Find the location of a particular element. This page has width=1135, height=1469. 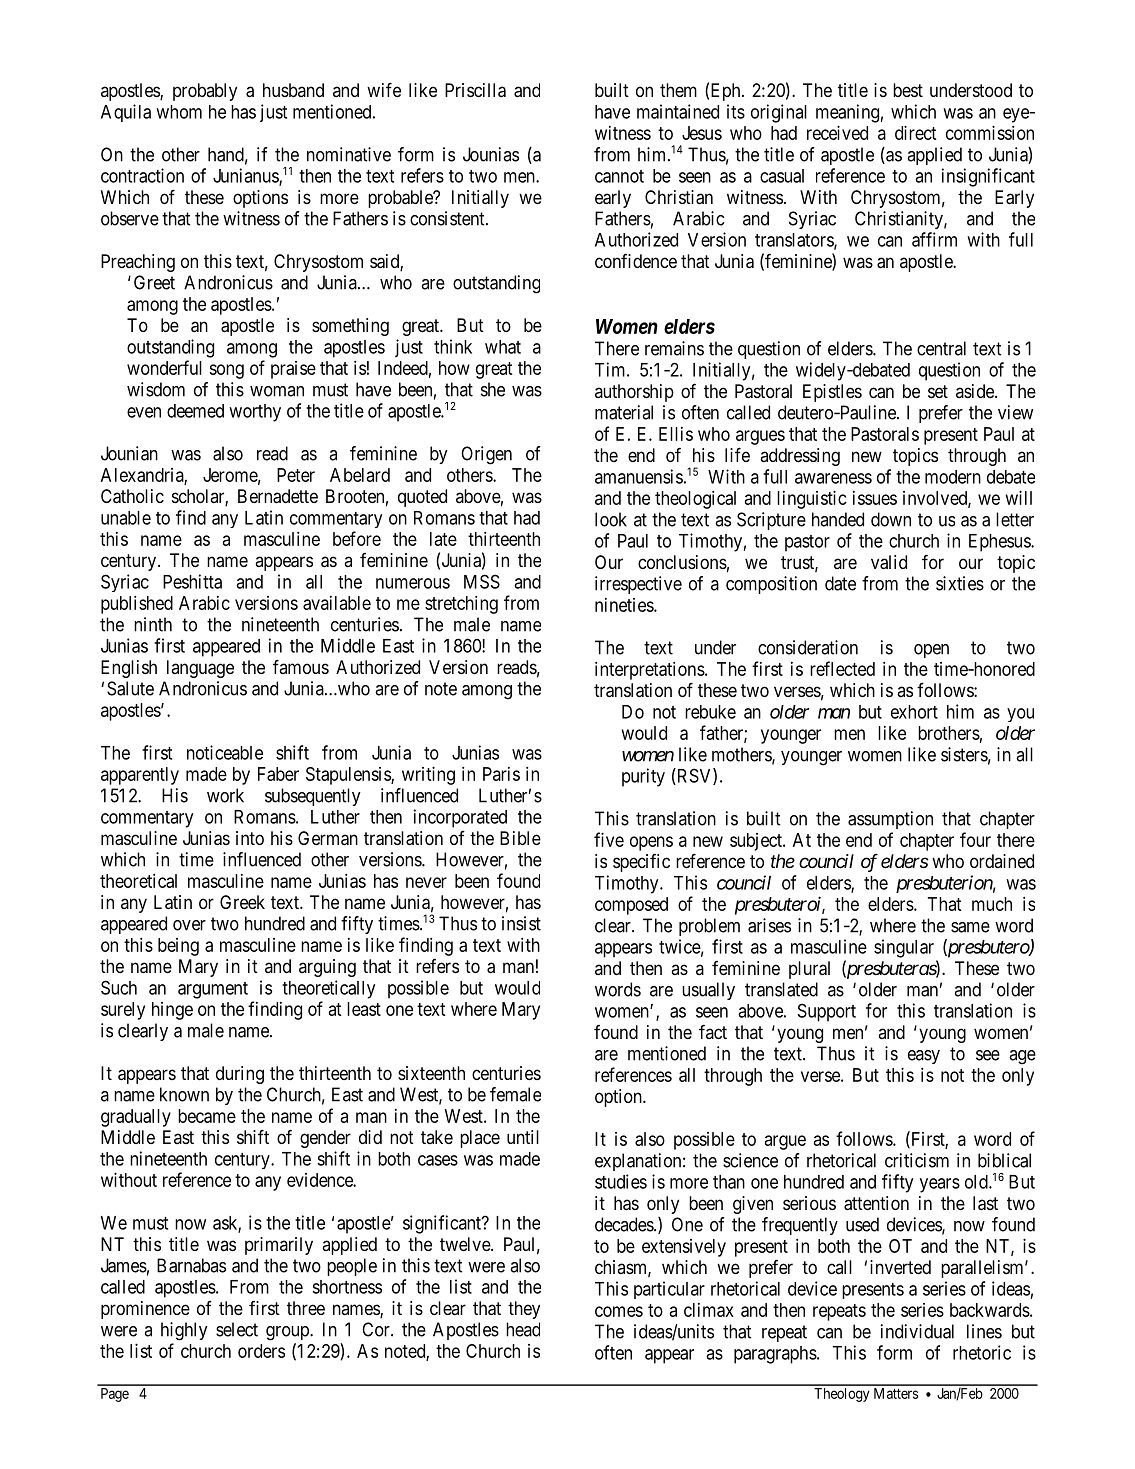

noticeable is located at coordinates (225, 752).
